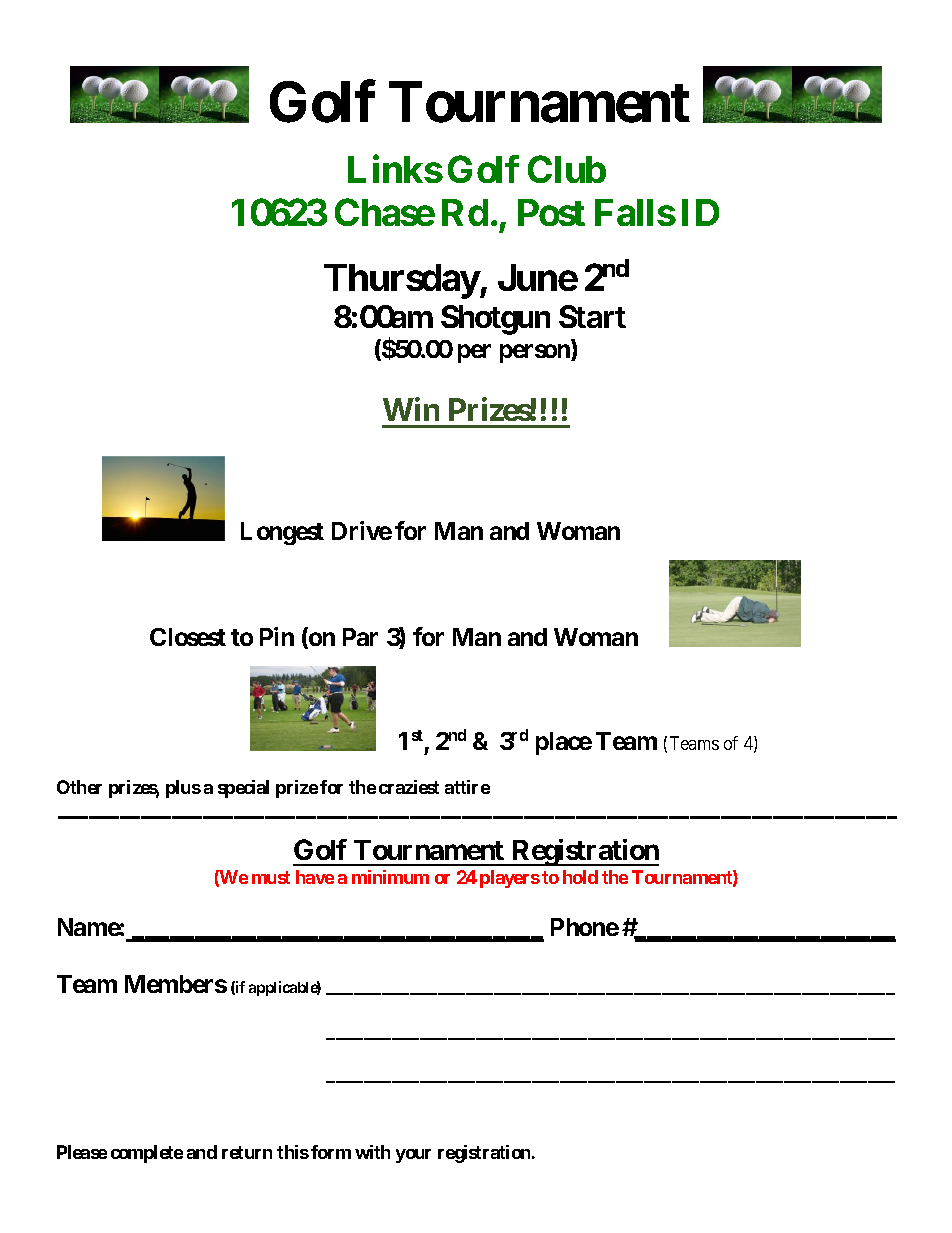 This page has height=1233, width=952. What do you see at coordinates (282, 533) in the page?
I see `Longest` at bounding box center [282, 533].
